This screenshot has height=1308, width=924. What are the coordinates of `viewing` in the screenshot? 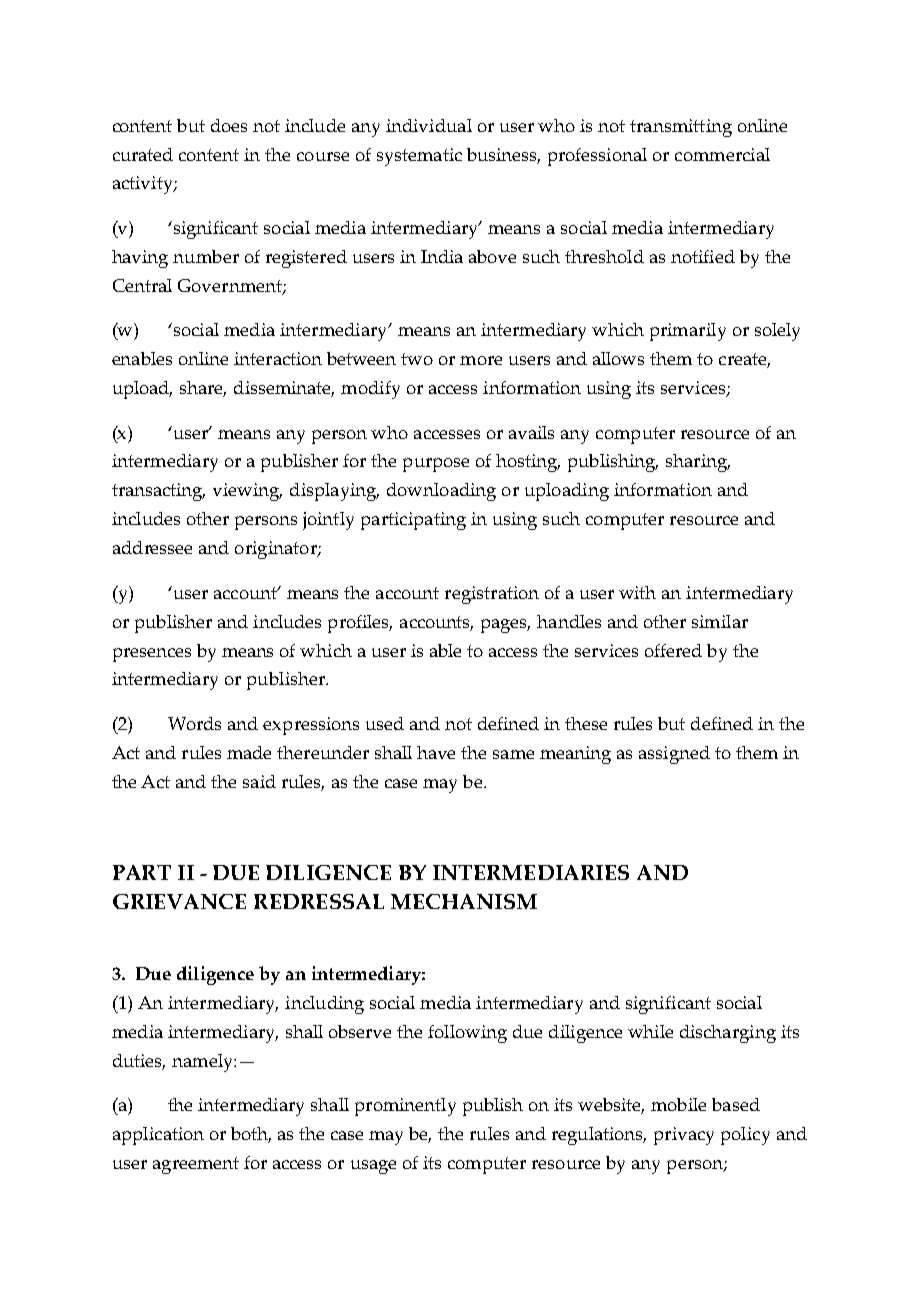 It's located at (247, 492).
